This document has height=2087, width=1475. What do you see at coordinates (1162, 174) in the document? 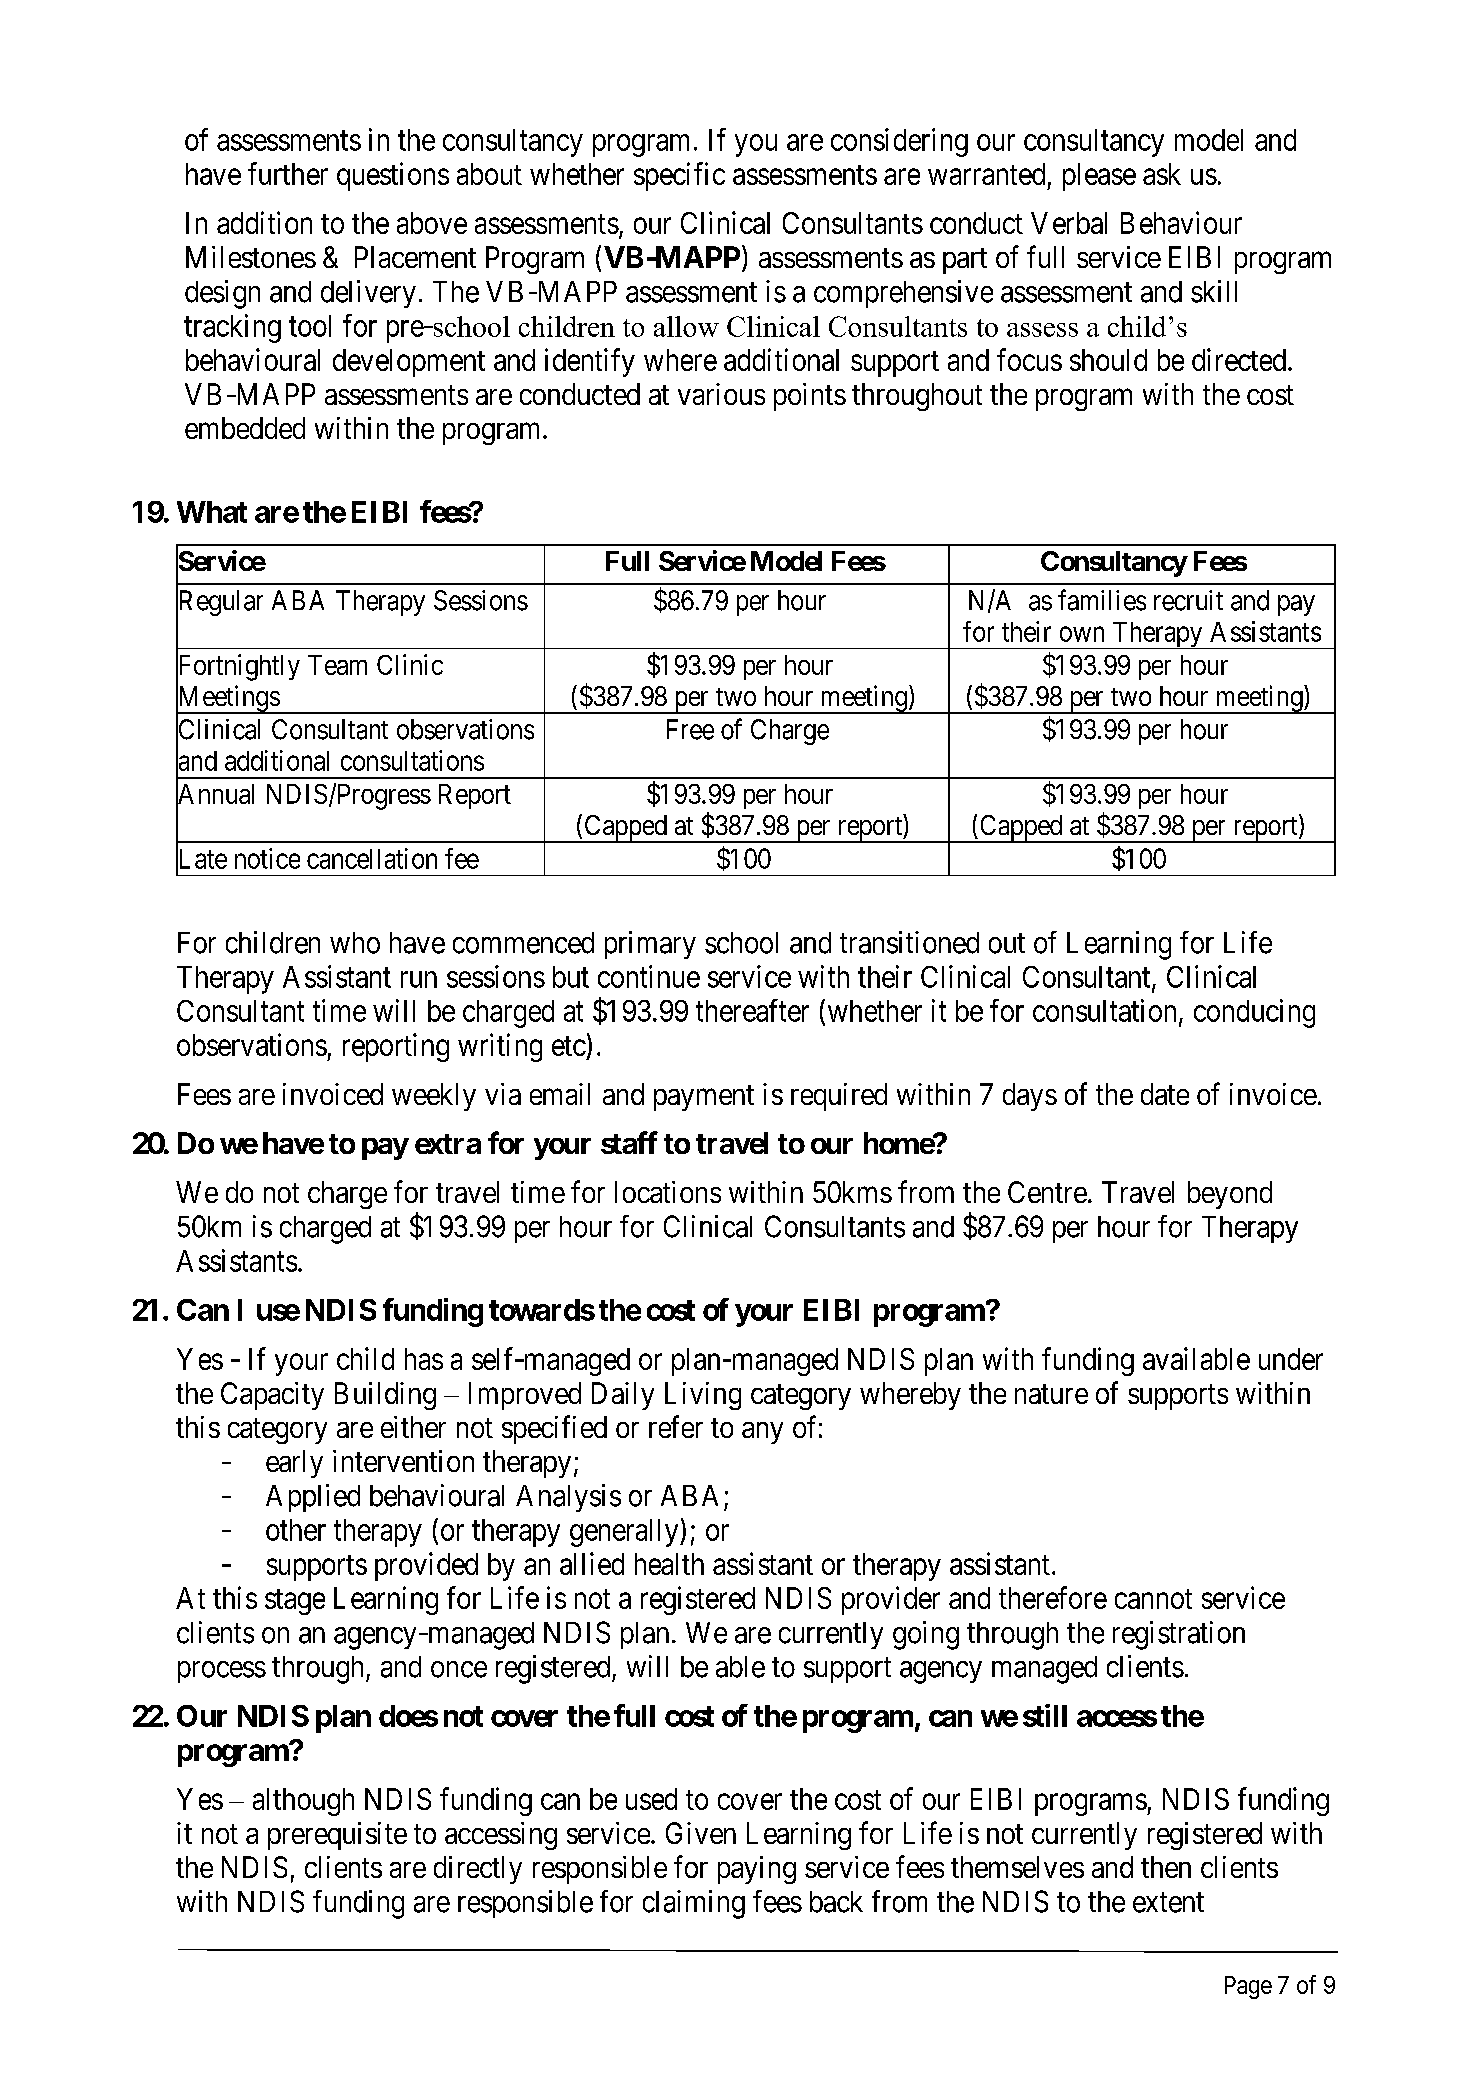
I see `ask` at bounding box center [1162, 174].
